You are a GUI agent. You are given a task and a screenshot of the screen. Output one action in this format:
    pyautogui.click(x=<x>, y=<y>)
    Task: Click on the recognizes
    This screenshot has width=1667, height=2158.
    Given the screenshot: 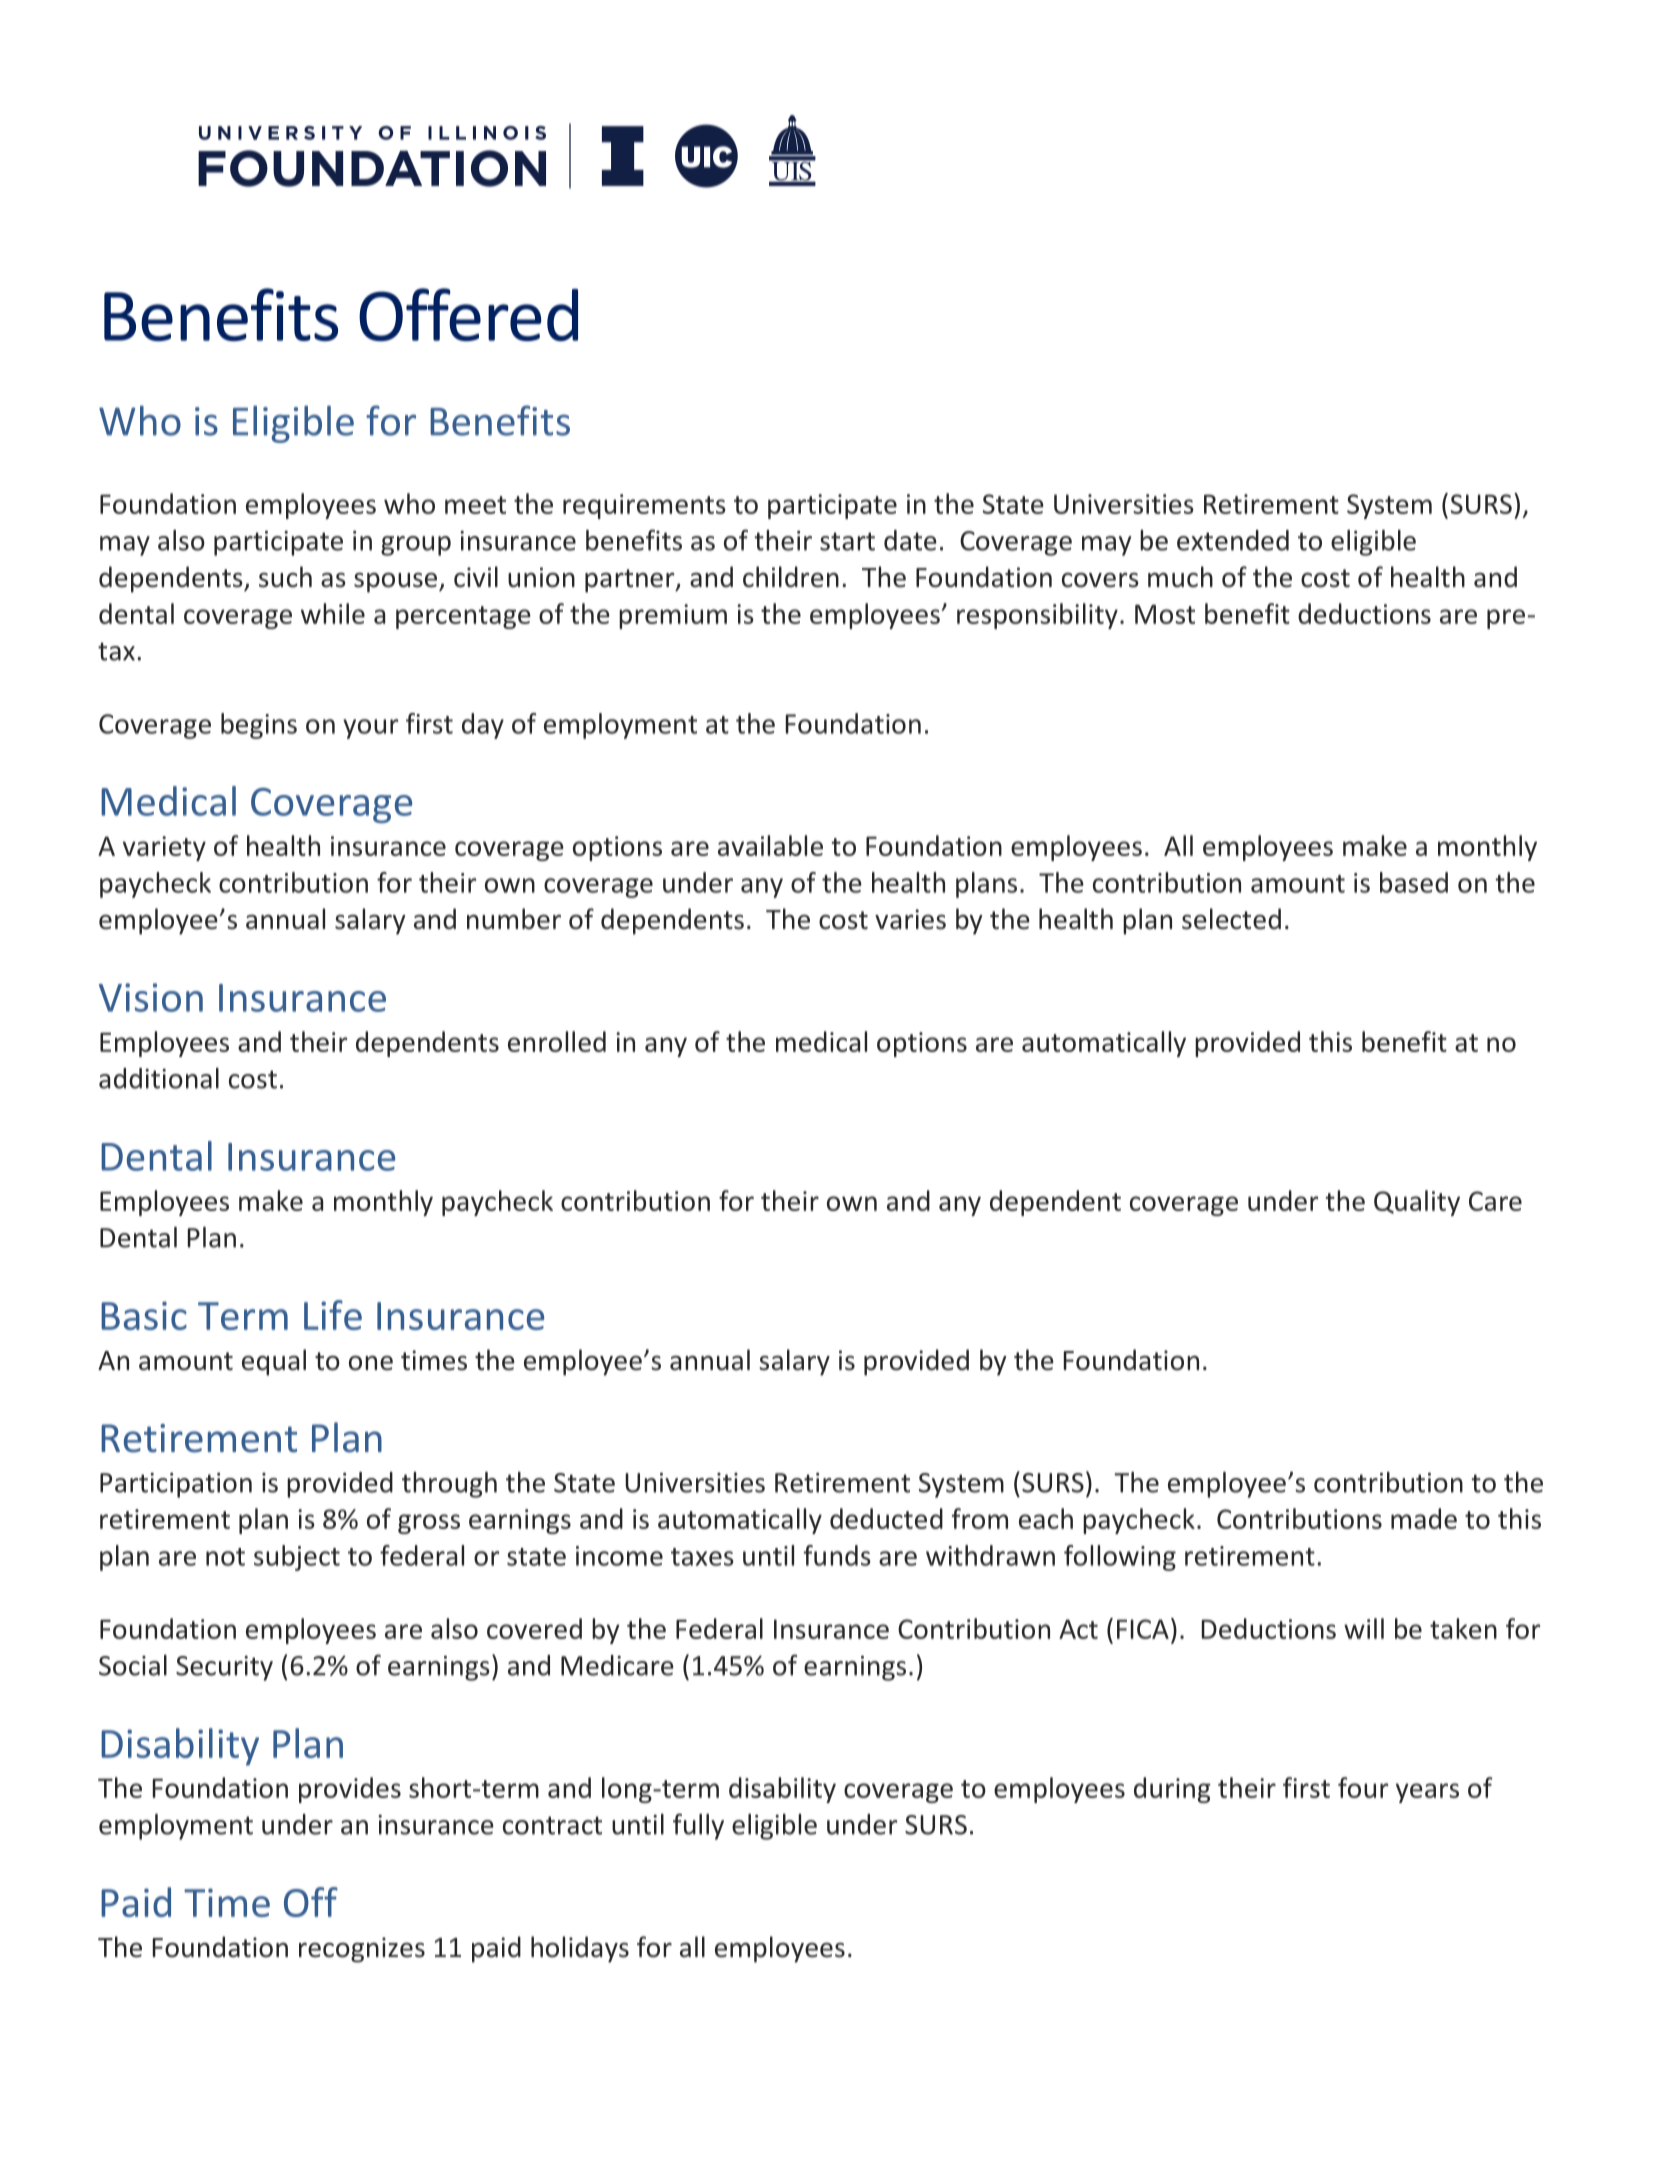 What is the action you would take?
    pyautogui.click(x=362, y=1950)
